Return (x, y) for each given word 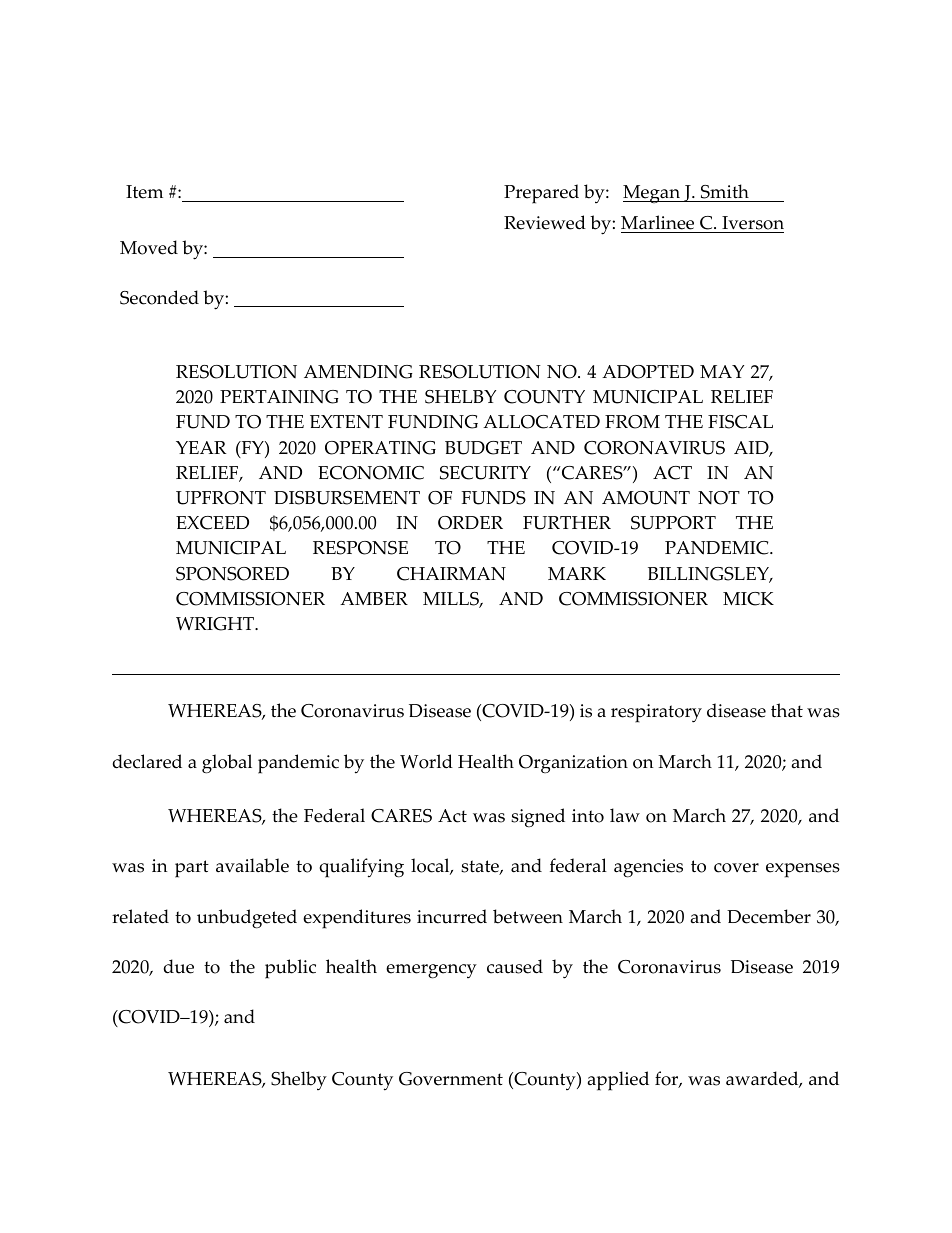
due (179, 966)
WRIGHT (216, 624)
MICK (748, 599)
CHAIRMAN (451, 574)
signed (538, 818)
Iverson (752, 224)
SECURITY (485, 473)
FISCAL (740, 422)
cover (736, 868)
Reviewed (545, 222)
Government (451, 1079)
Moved (149, 247)
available (252, 865)
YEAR (201, 447)
